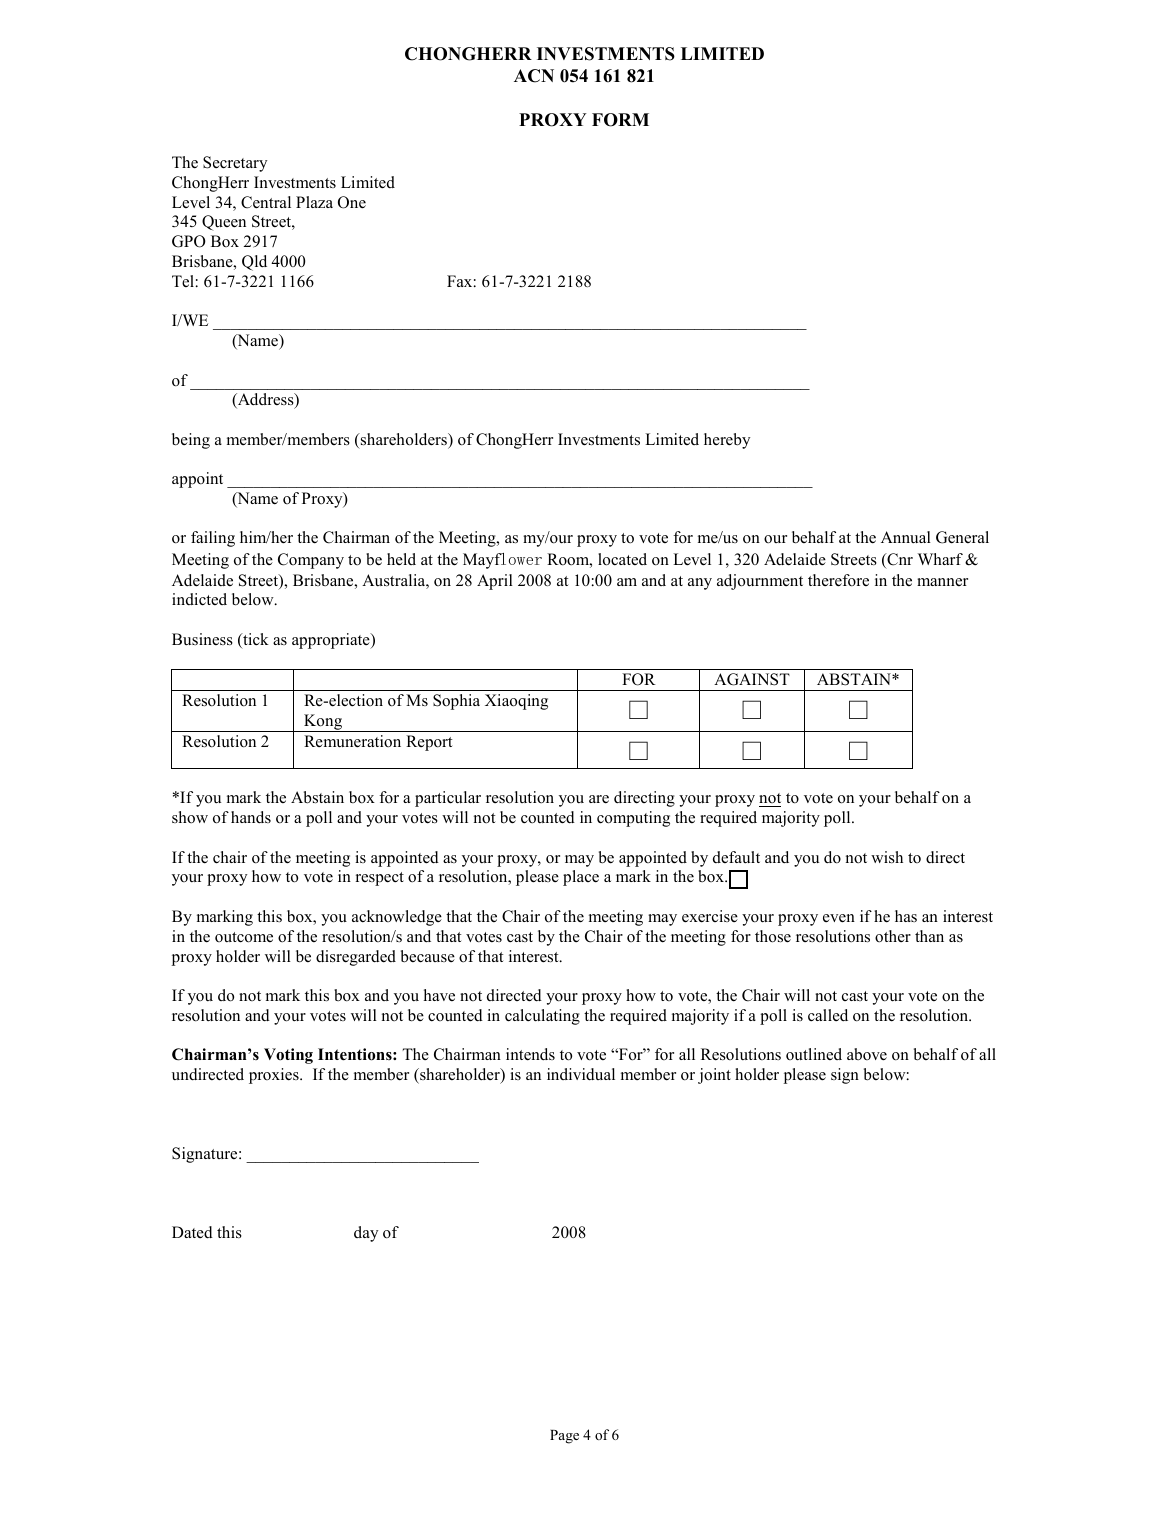  I want to click on wish, so click(887, 857).
